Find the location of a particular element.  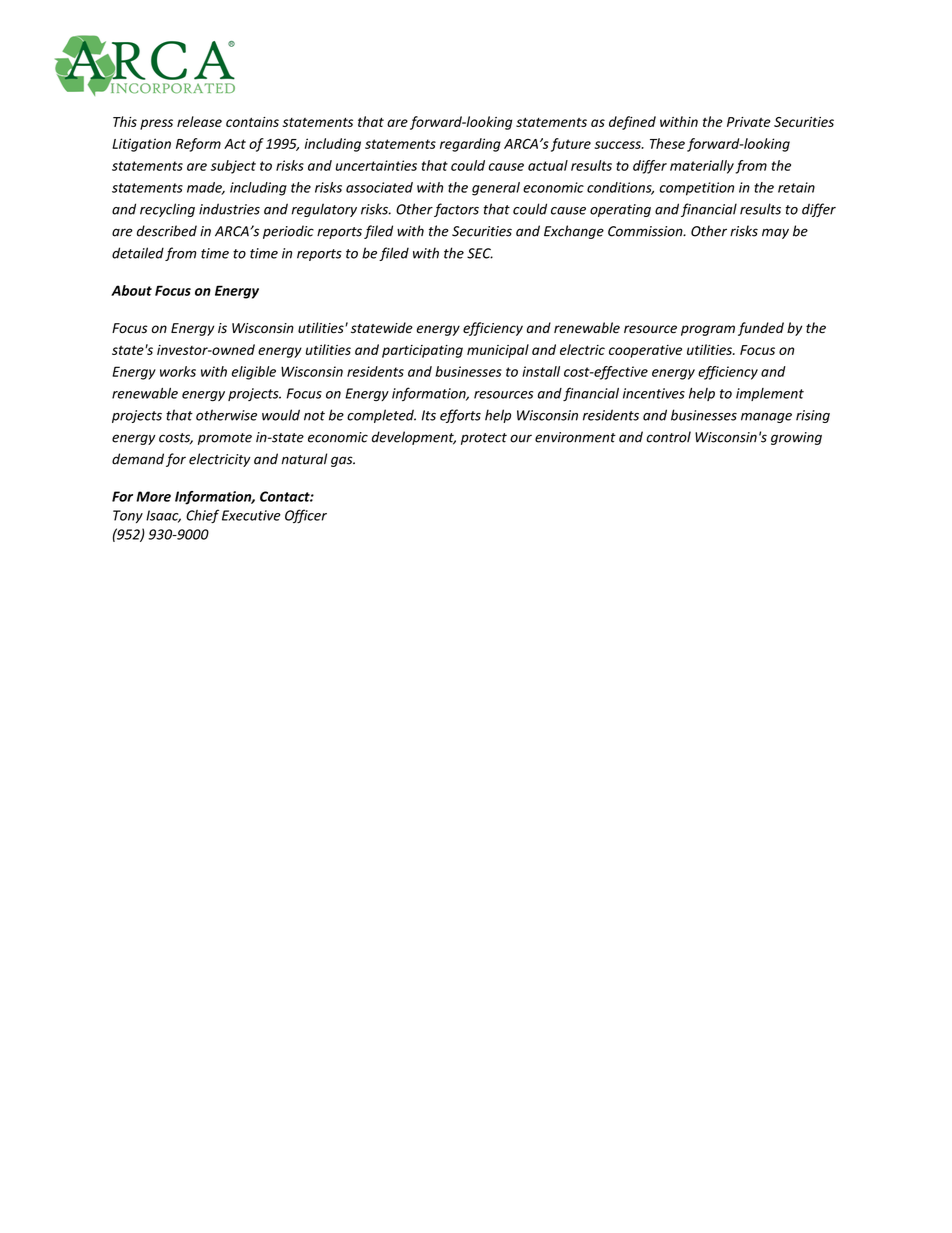

Officer is located at coordinates (306, 516).
